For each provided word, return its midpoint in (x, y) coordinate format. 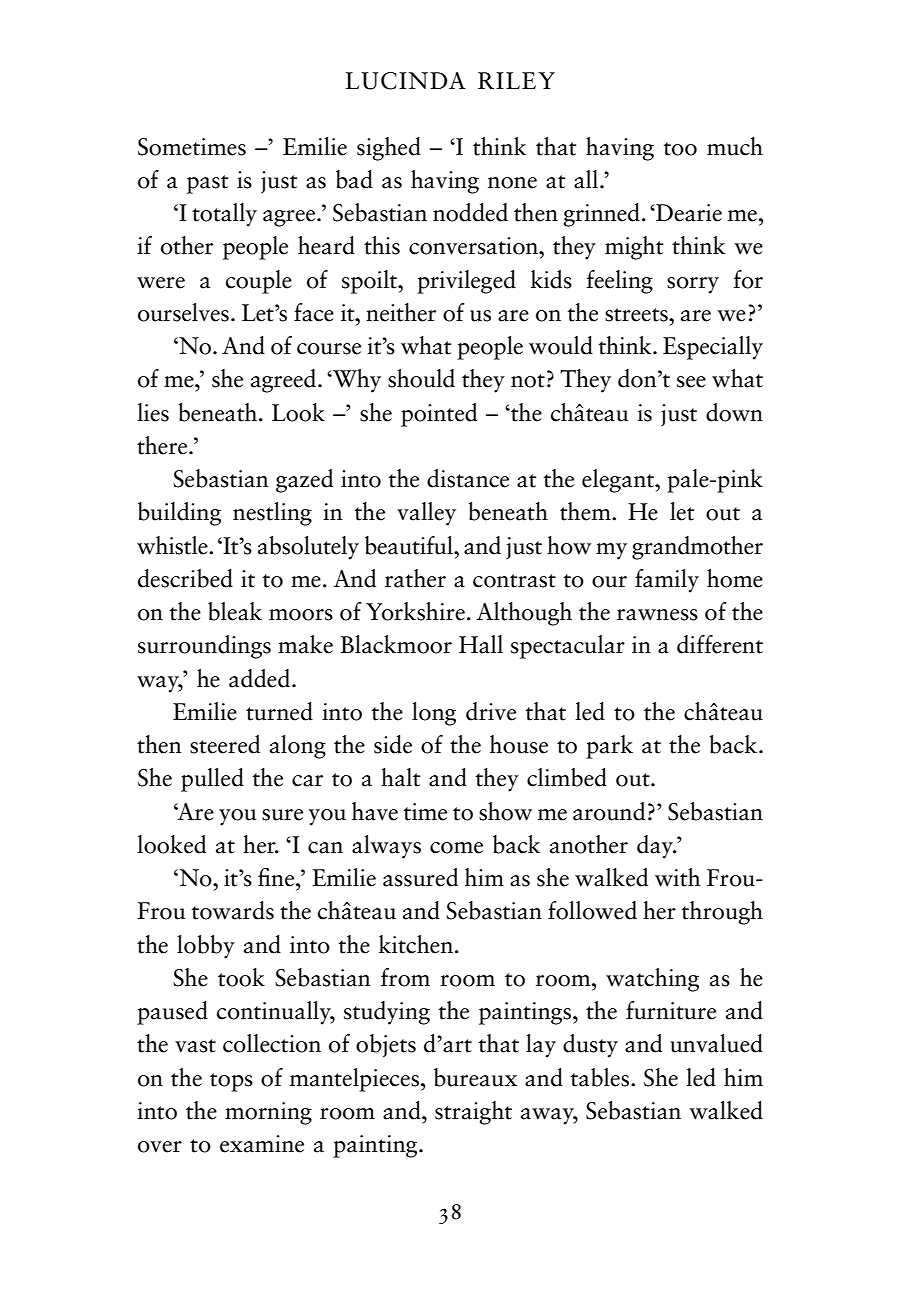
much (735, 146)
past (207, 184)
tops (231, 1082)
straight (473, 1113)
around (609, 811)
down (734, 412)
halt (400, 777)
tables (601, 1077)
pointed (439, 415)
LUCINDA (406, 81)
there (163, 445)
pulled (212, 780)
